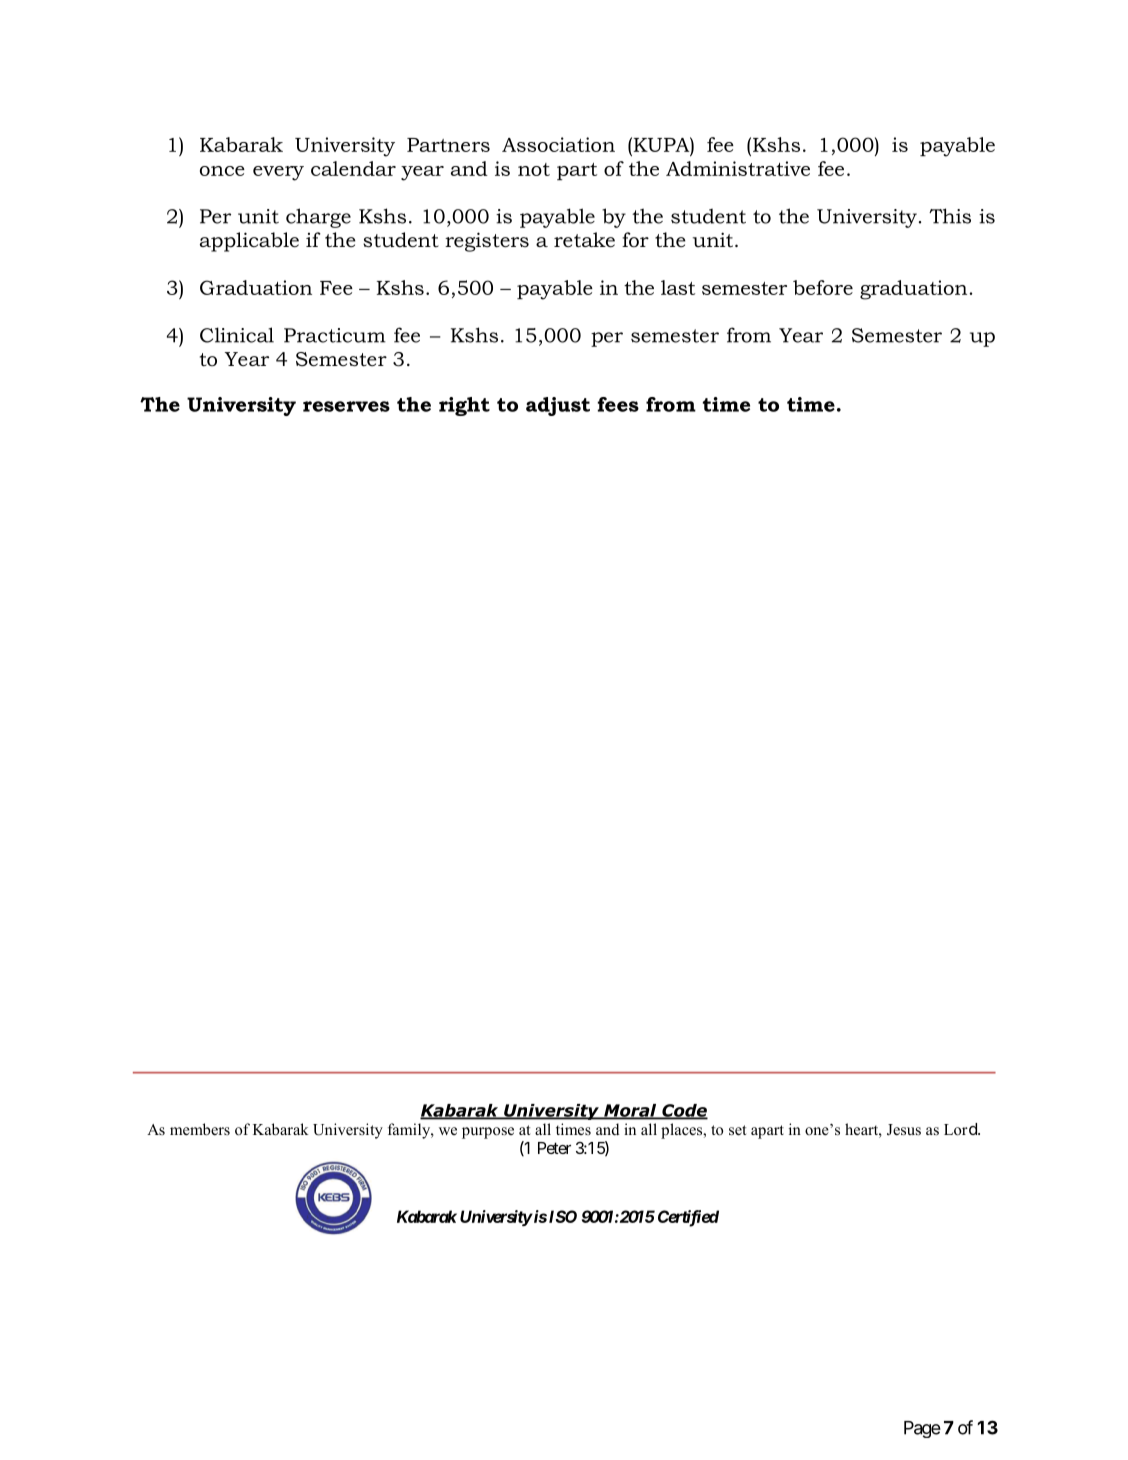 This screenshot has width=1128, height=1460. What do you see at coordinates (554, 1148) in the screenshot?
I see `Peter` at bounding box center [554, 1148].
